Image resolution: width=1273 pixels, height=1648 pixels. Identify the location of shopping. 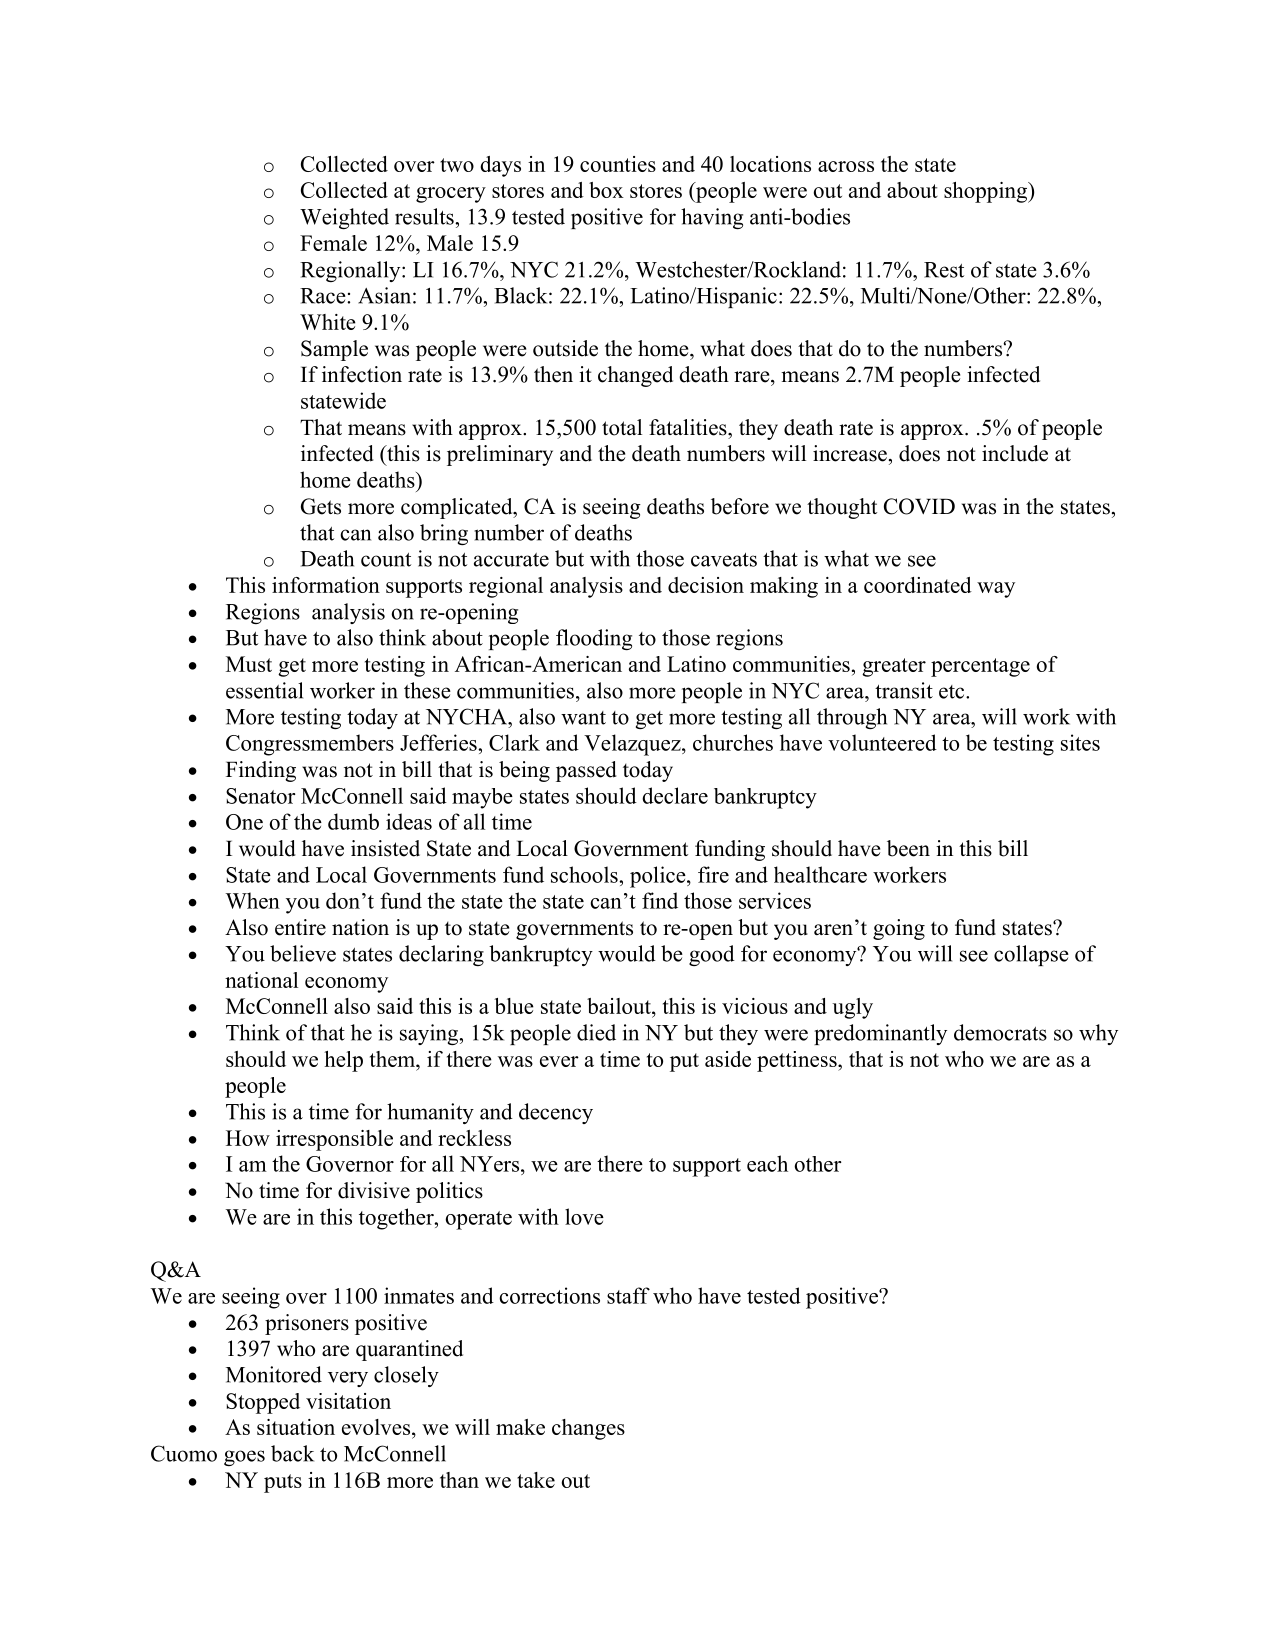
(986, 192).
